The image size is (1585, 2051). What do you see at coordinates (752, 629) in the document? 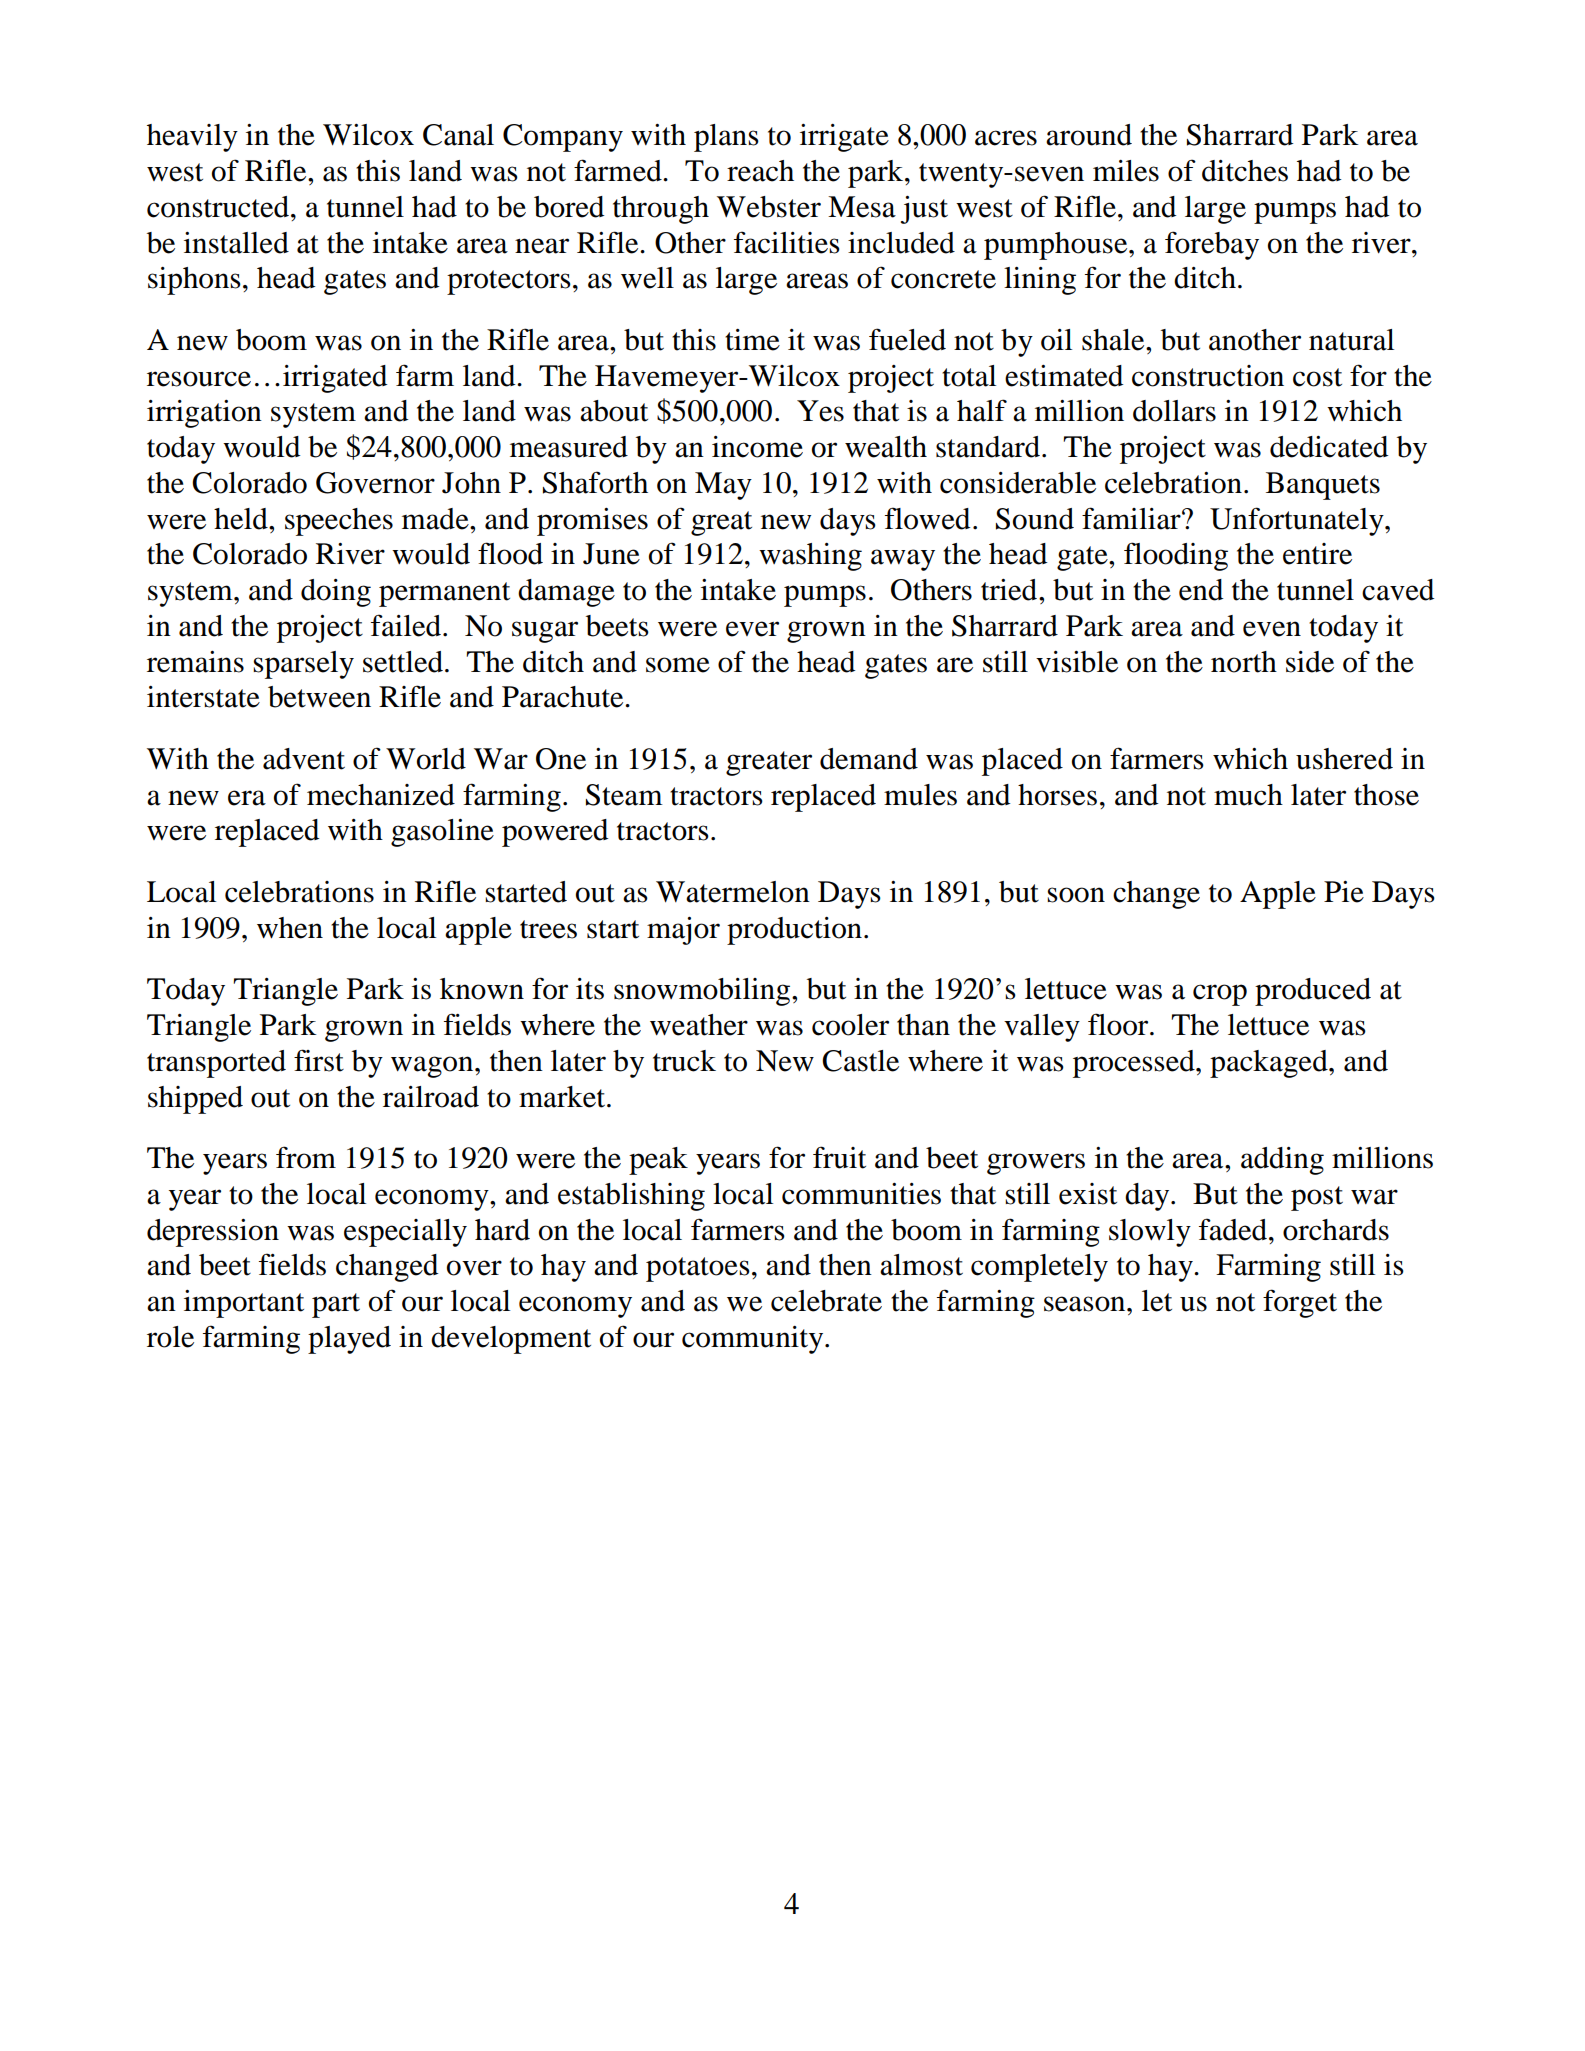
I see `ever` at bounding box center [752, 629].
